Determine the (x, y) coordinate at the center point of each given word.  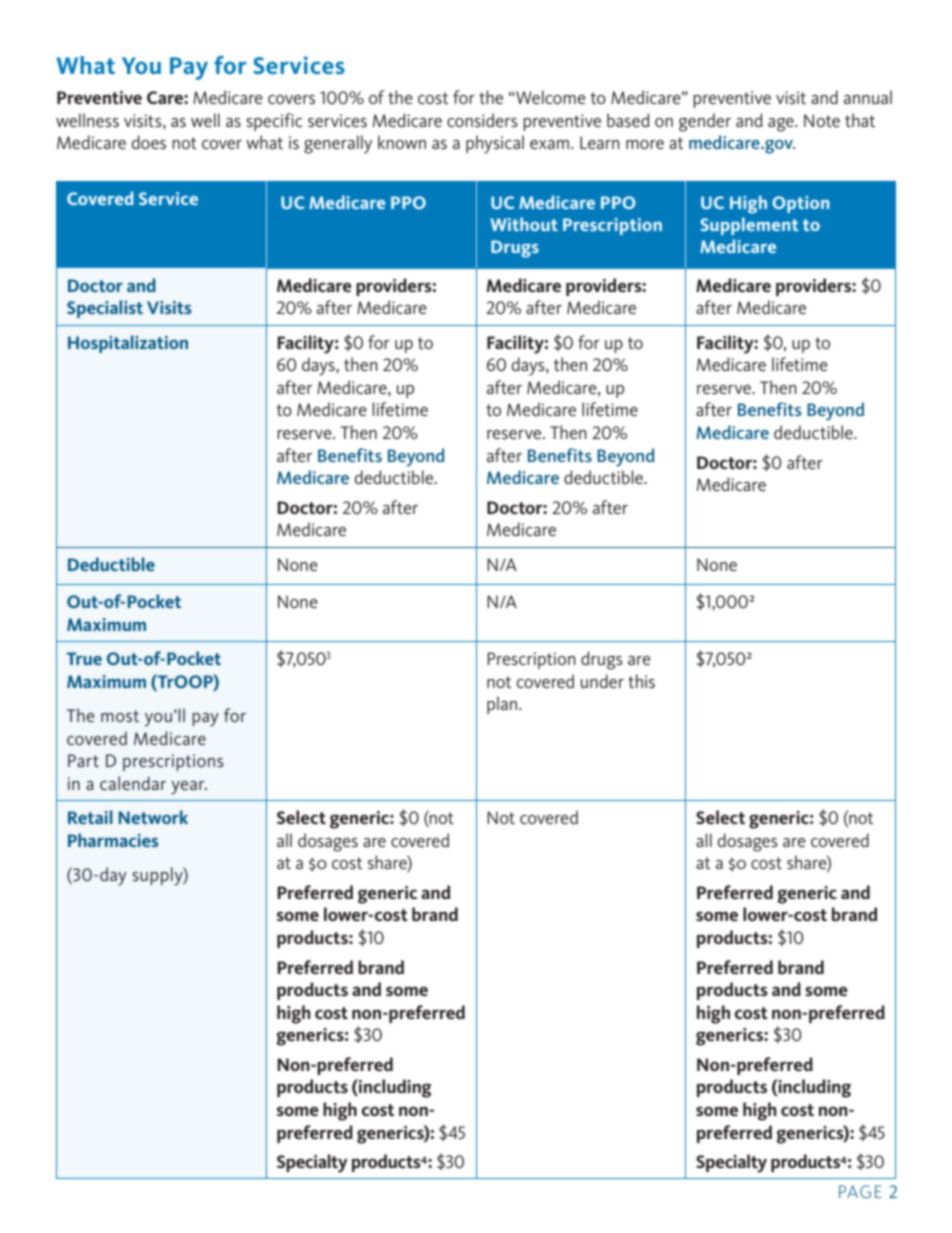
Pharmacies (113, 840)
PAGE (860, 1191)
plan (502, 705)
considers (482, 120)
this (641, 681)
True (84, 658)
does (149, 142)
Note (822, 120)
